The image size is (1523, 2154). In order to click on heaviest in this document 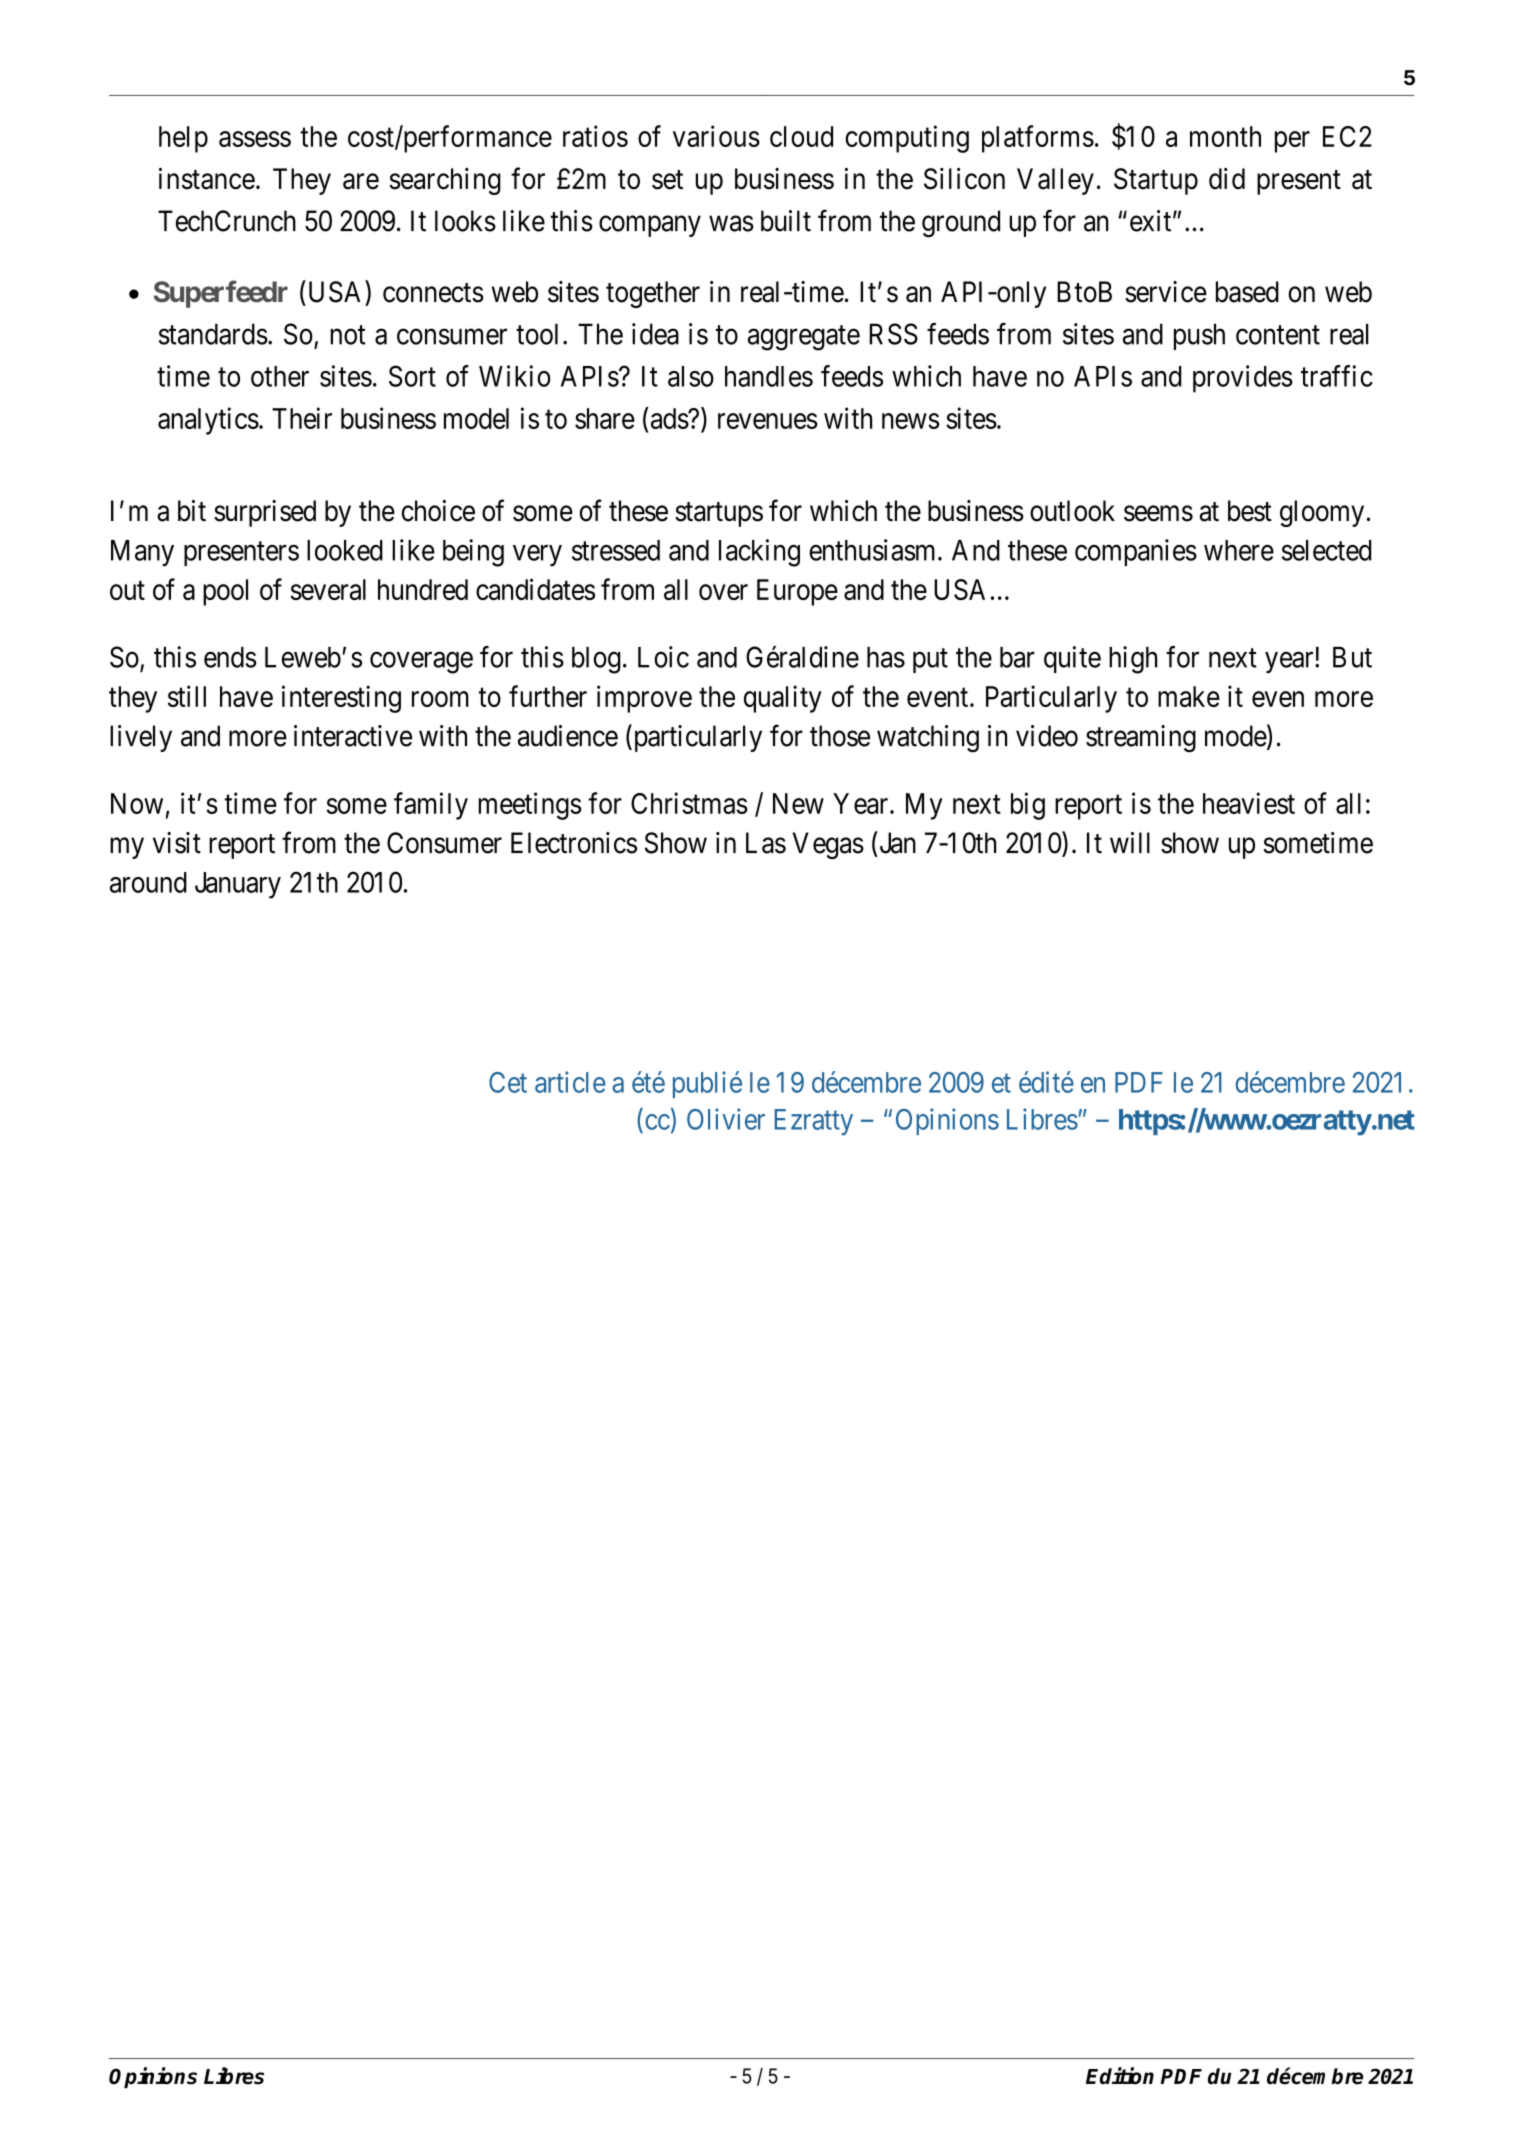, I will do `click(1249, 803)`.
